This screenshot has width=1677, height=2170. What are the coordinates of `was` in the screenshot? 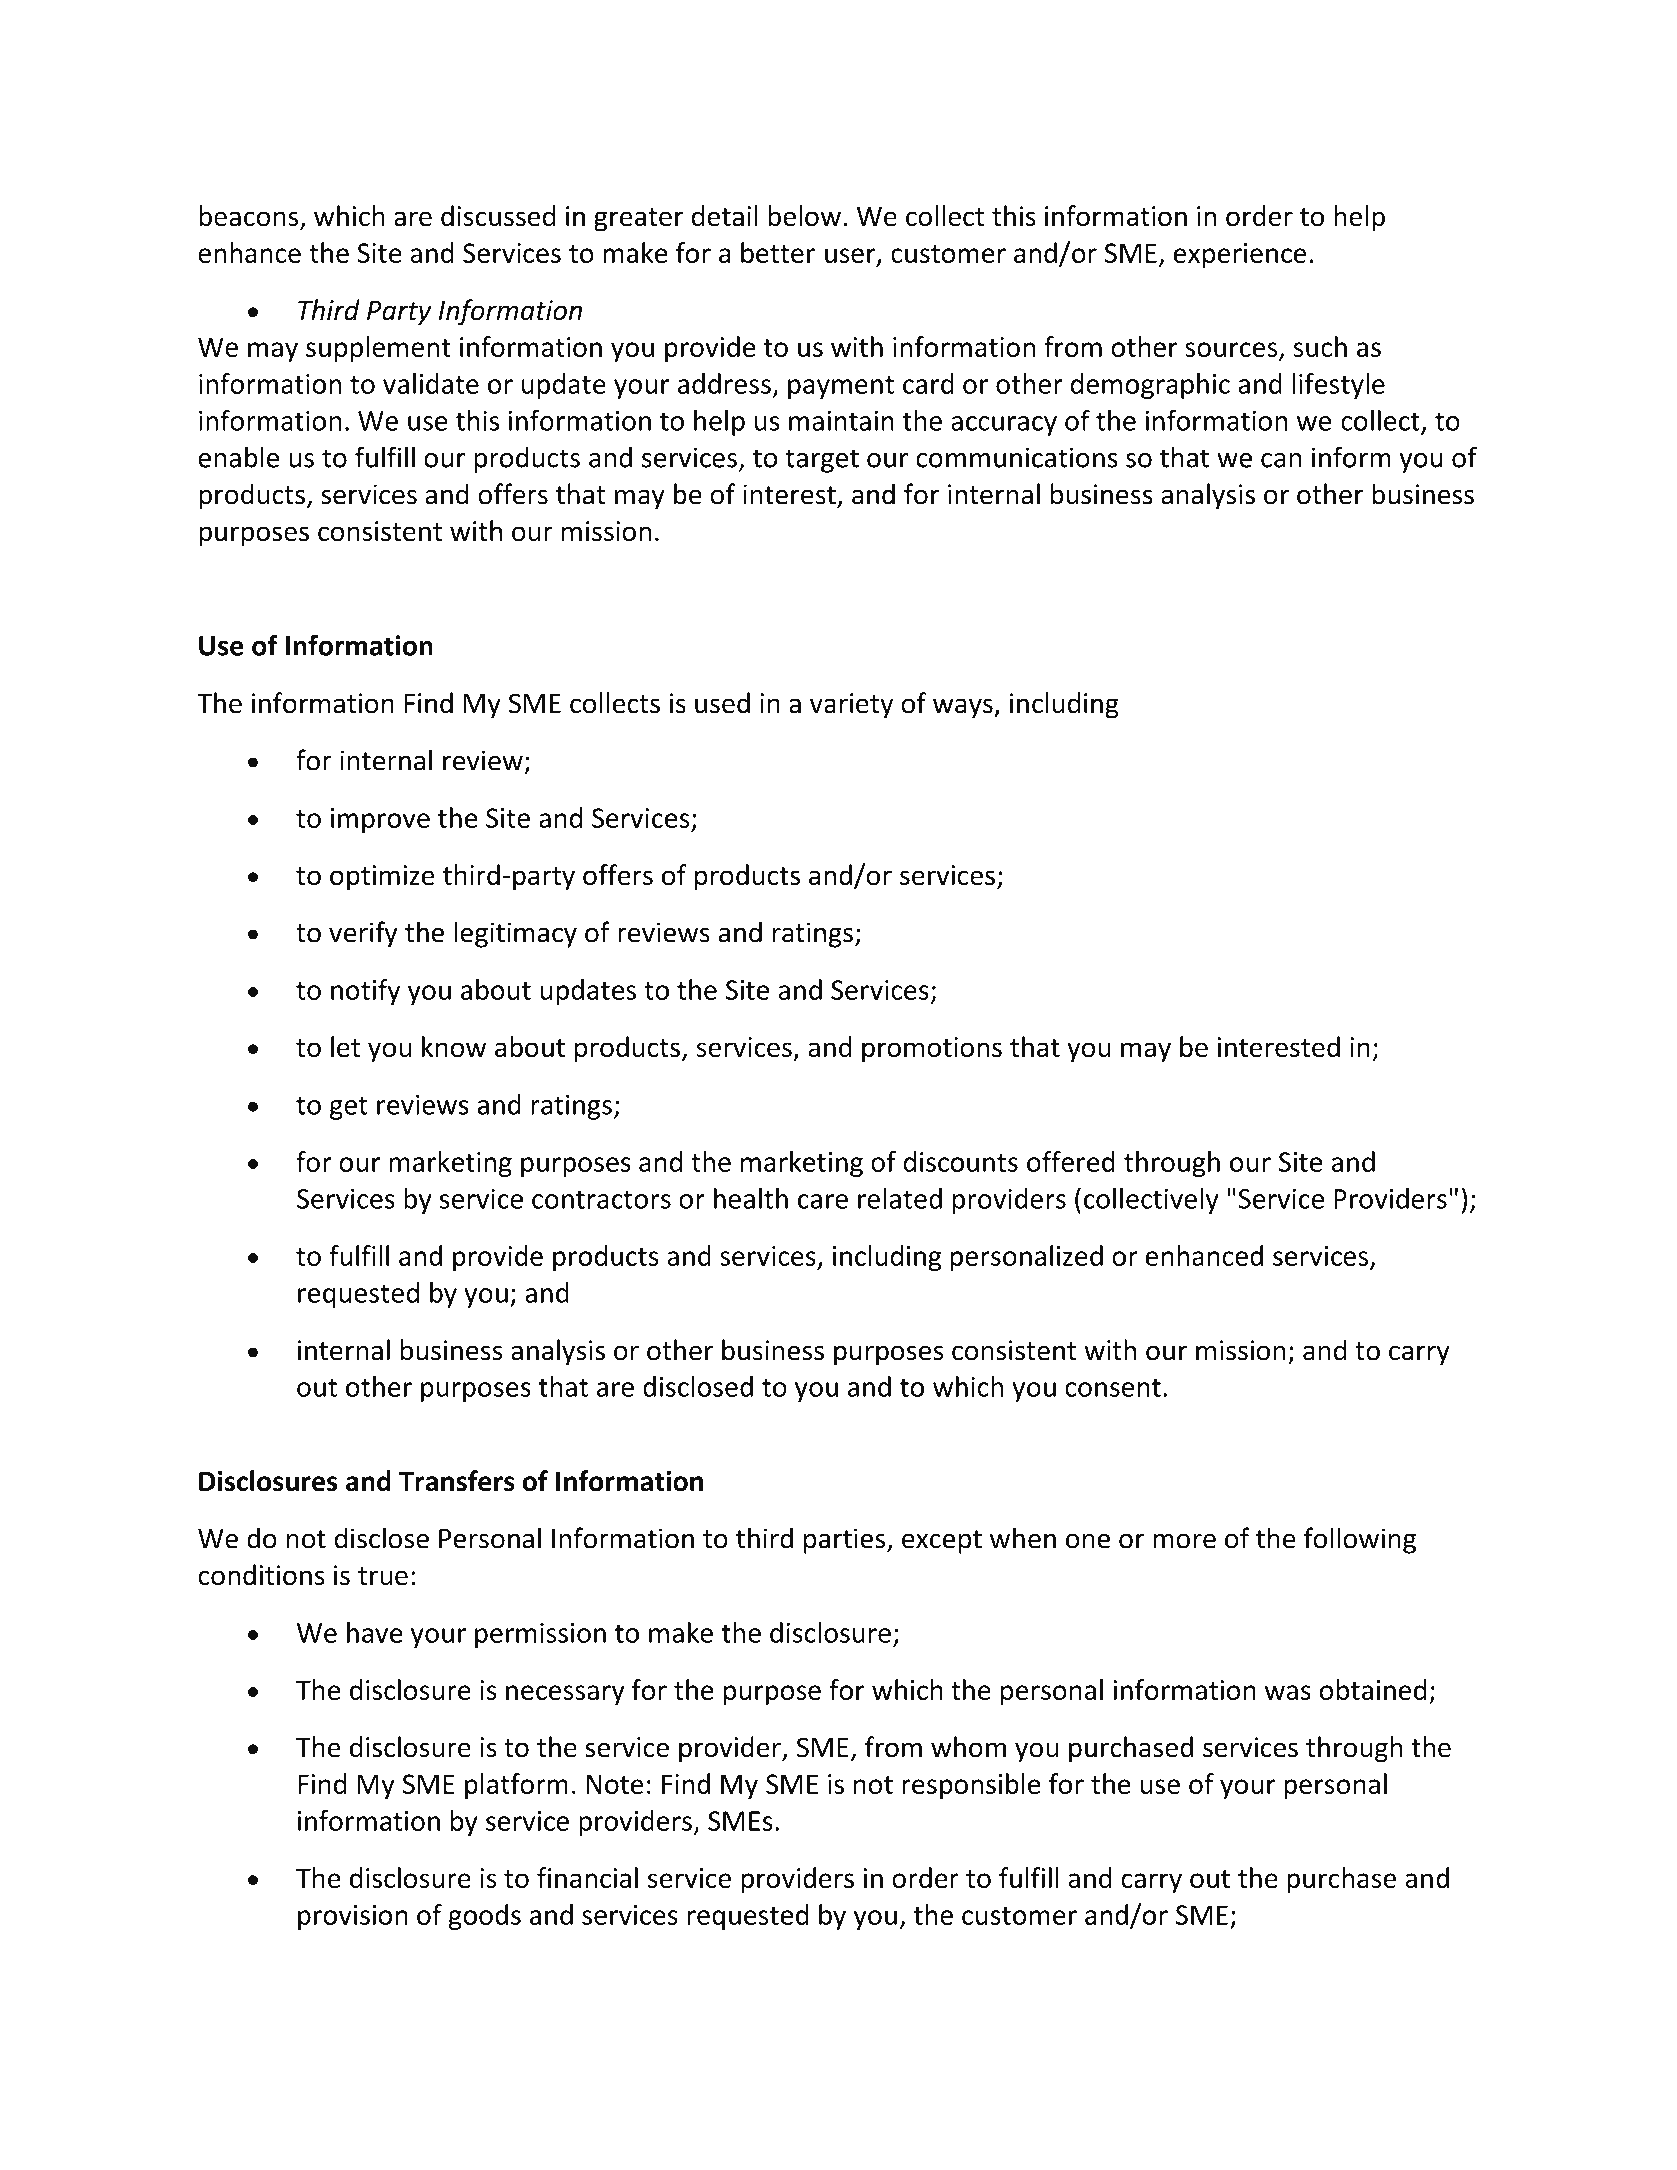 It's located at (1288, 1692).
